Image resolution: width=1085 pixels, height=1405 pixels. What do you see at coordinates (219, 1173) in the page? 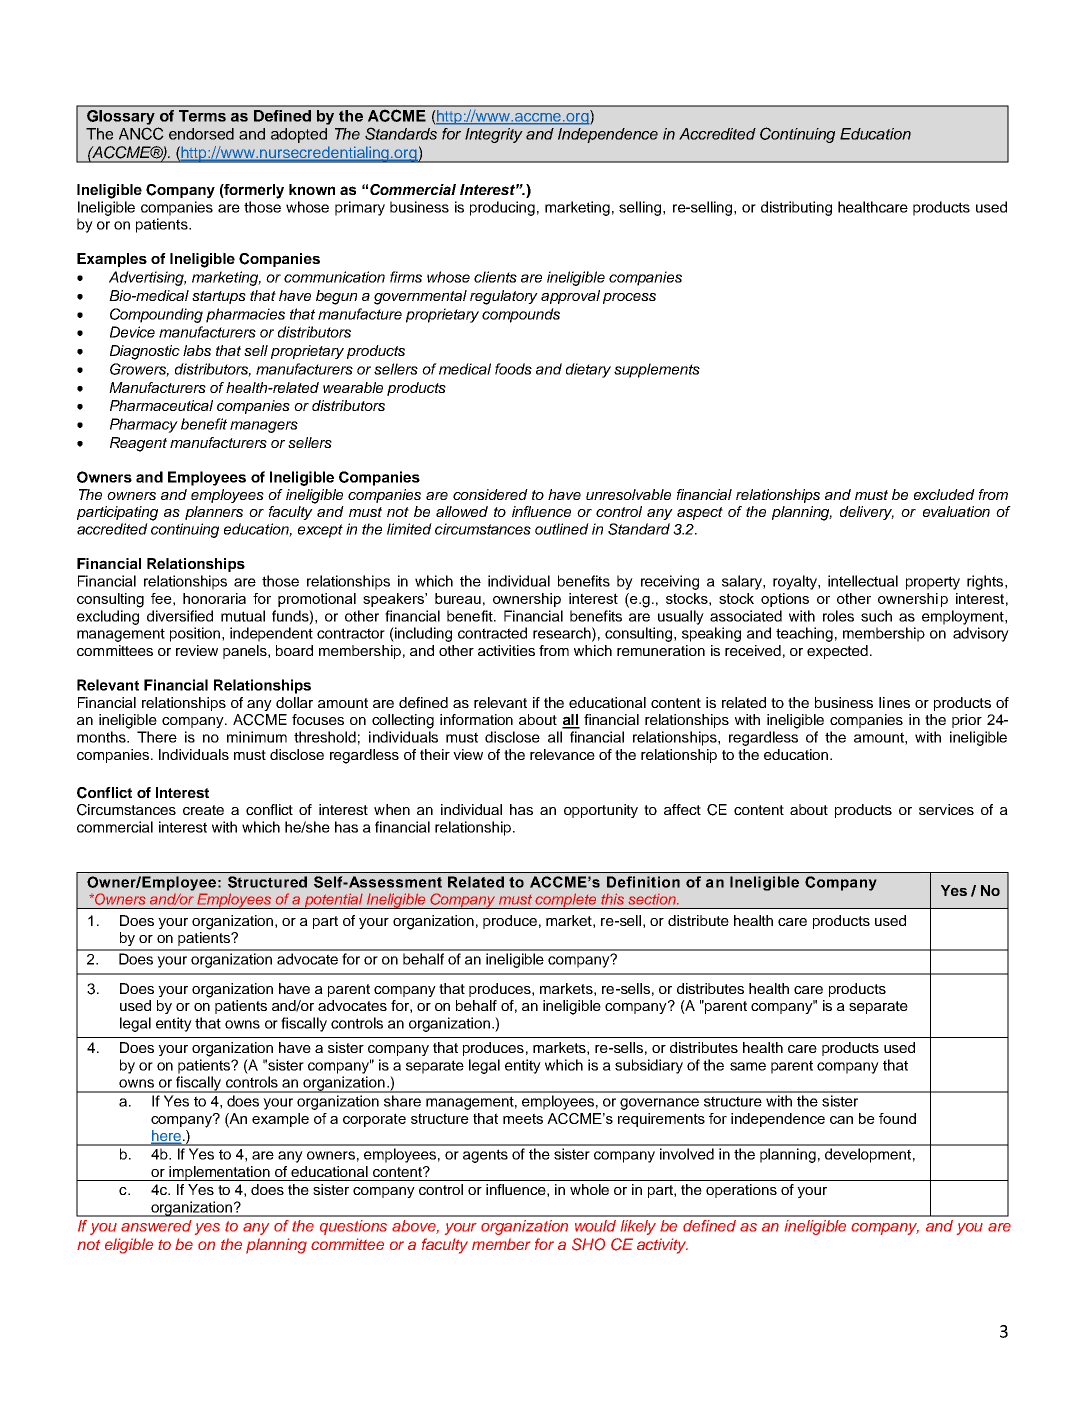
I see `implementation` at bounding box center [219, 1173].
